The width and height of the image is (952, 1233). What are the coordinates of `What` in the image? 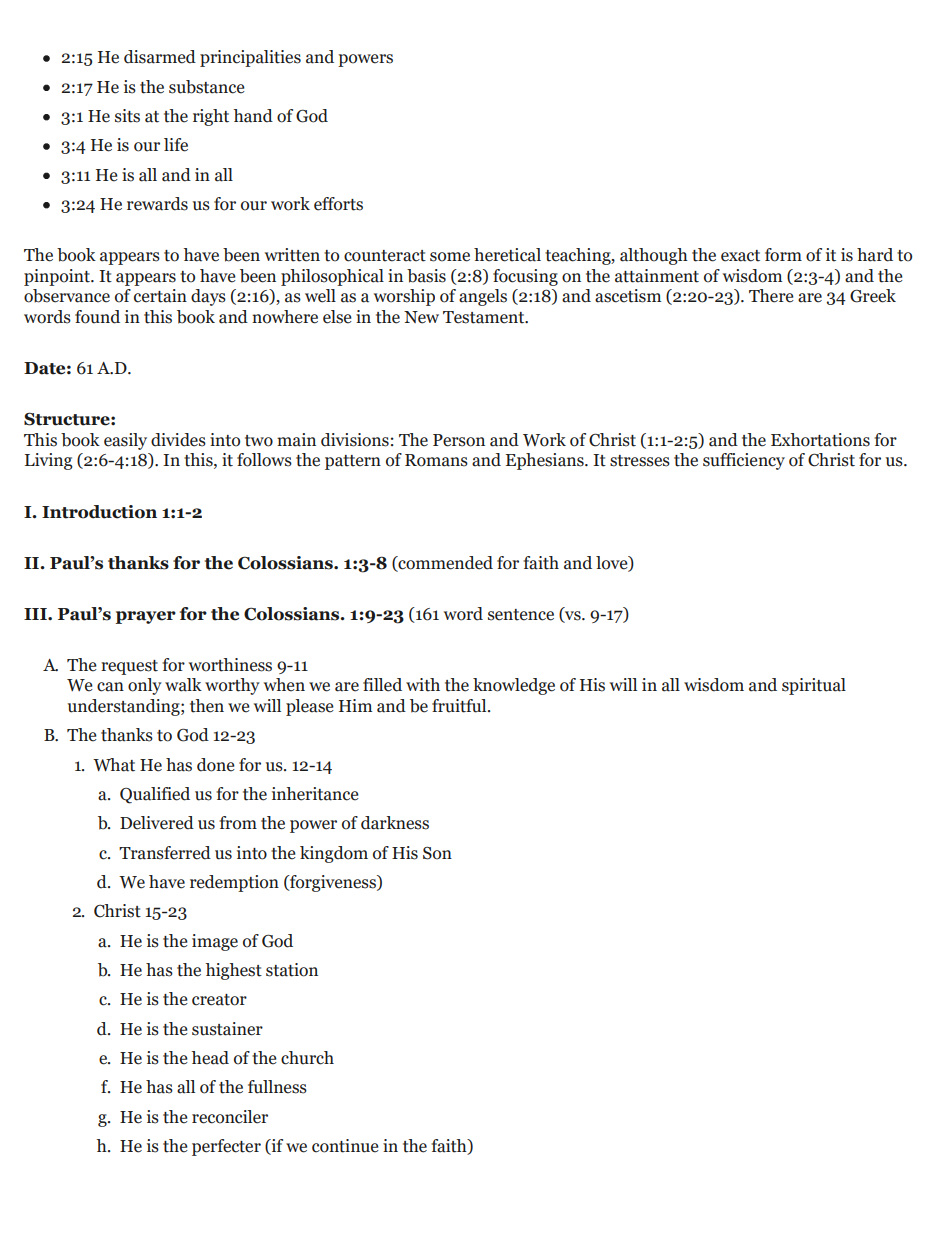 It's located at (114, 765).
